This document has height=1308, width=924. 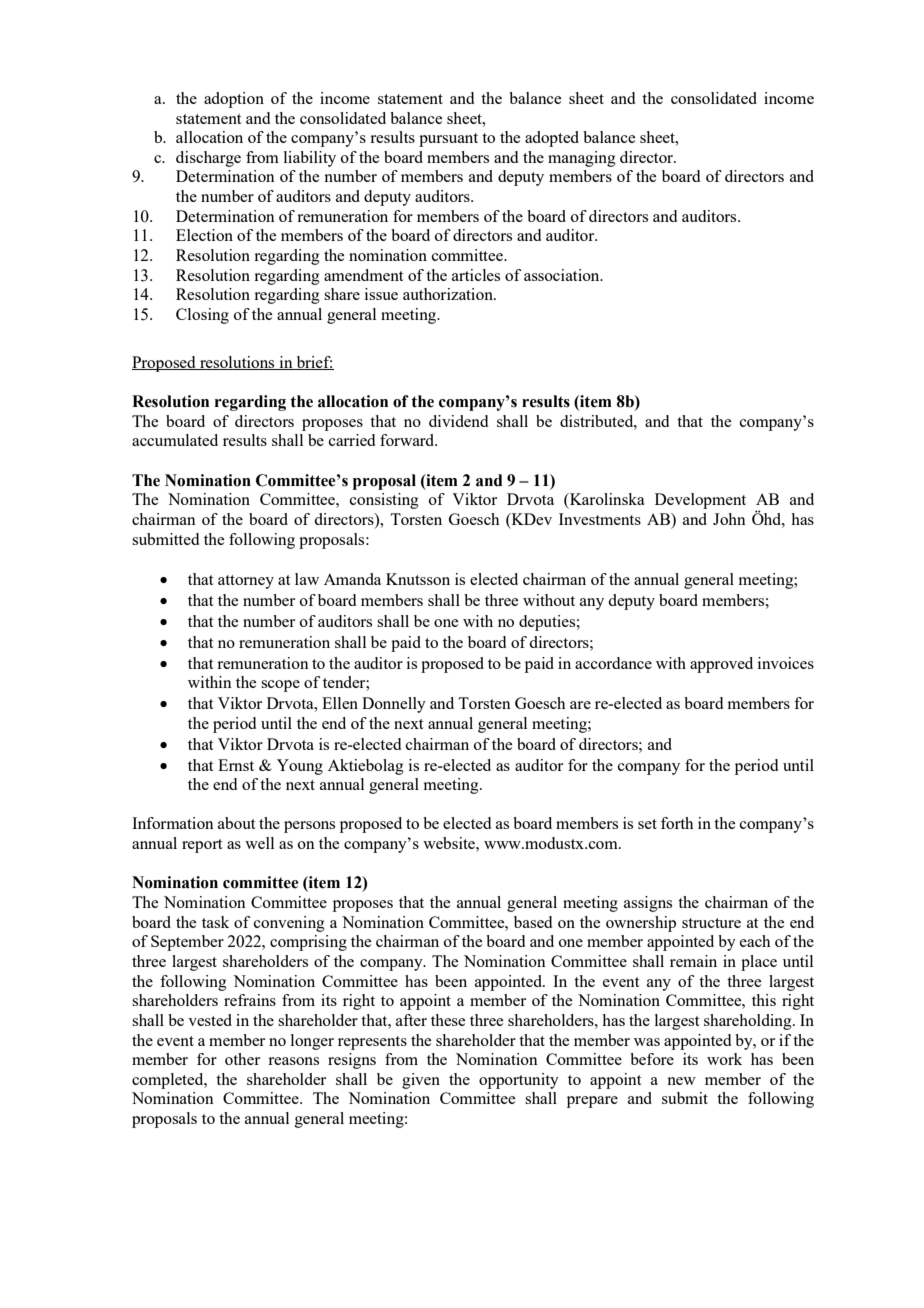 What do you see at coordinates (677, 823) in the document?
I see `forth` at bounding box center [677, 823].
